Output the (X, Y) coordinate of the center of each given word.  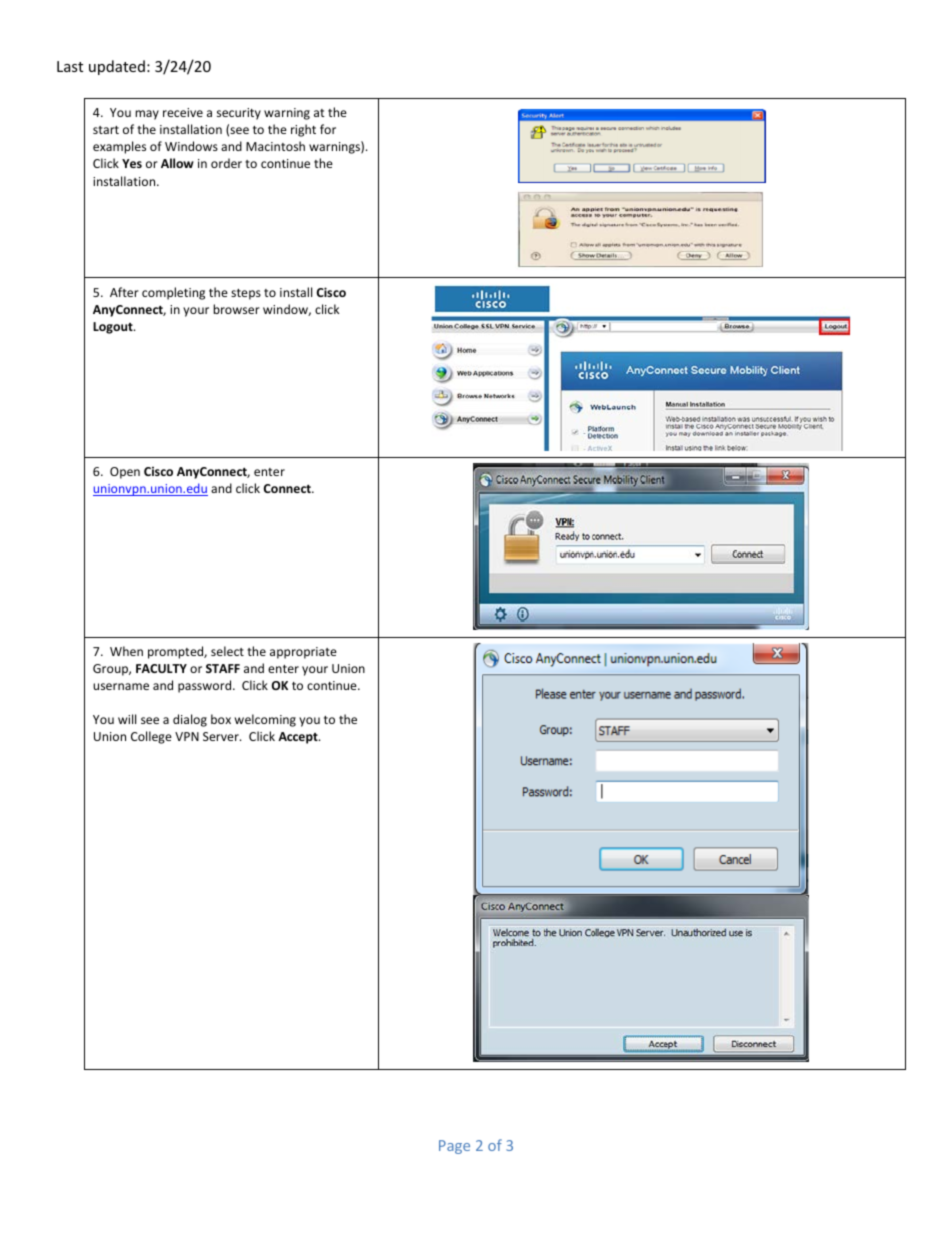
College (151, 737)
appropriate (303, 653)
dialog (190, 720)
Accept (299, 738)
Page (454, 1147)
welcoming (265, 720)
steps (246, 294)
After (124, 292)
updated (117, 67)
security (239, 114)
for (328, 129)
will (127, 719)
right (303, 130)
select (227, 651)
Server (222, 736)
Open (125, 473)
